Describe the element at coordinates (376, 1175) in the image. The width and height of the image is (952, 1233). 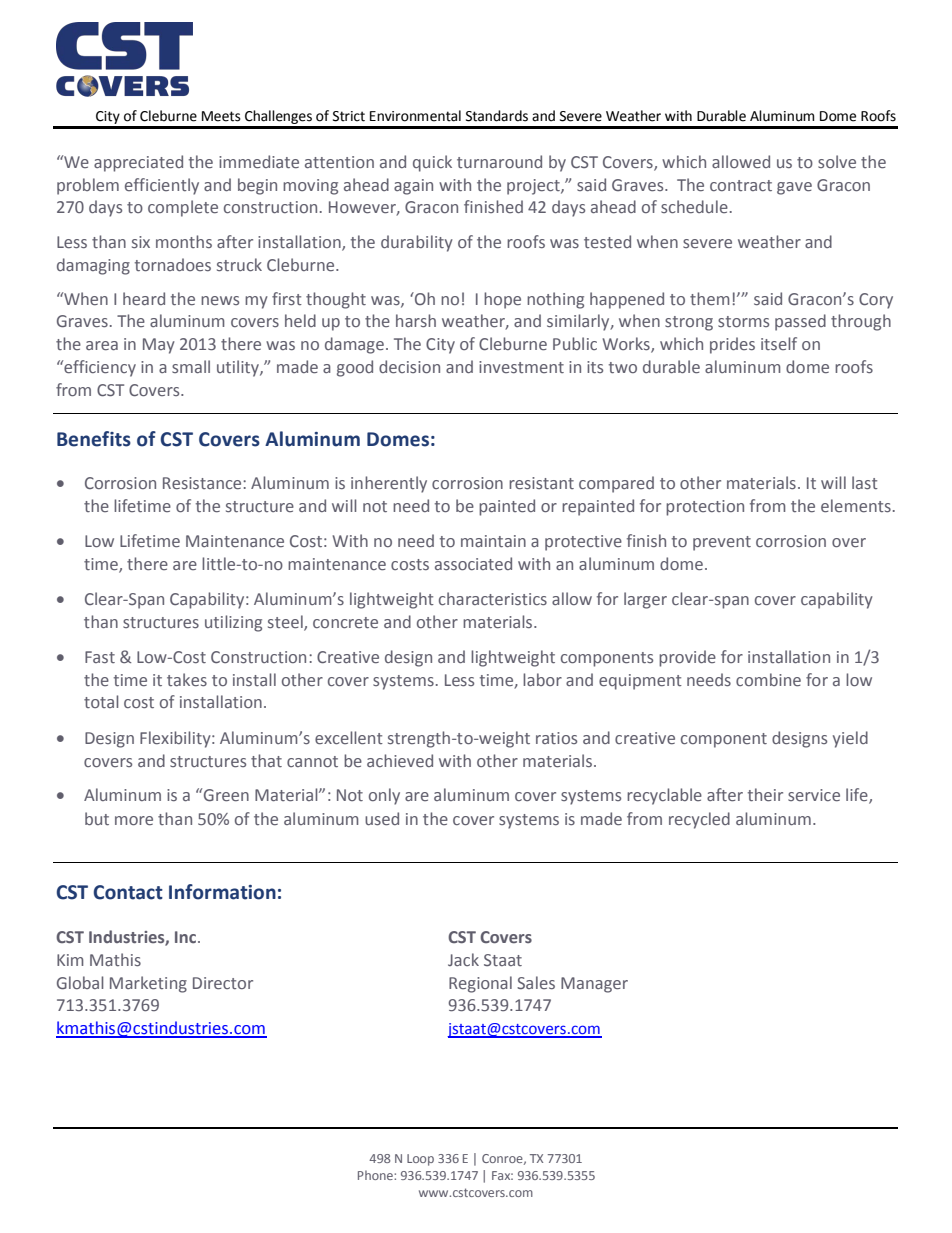
I see `Phone` at that location.
